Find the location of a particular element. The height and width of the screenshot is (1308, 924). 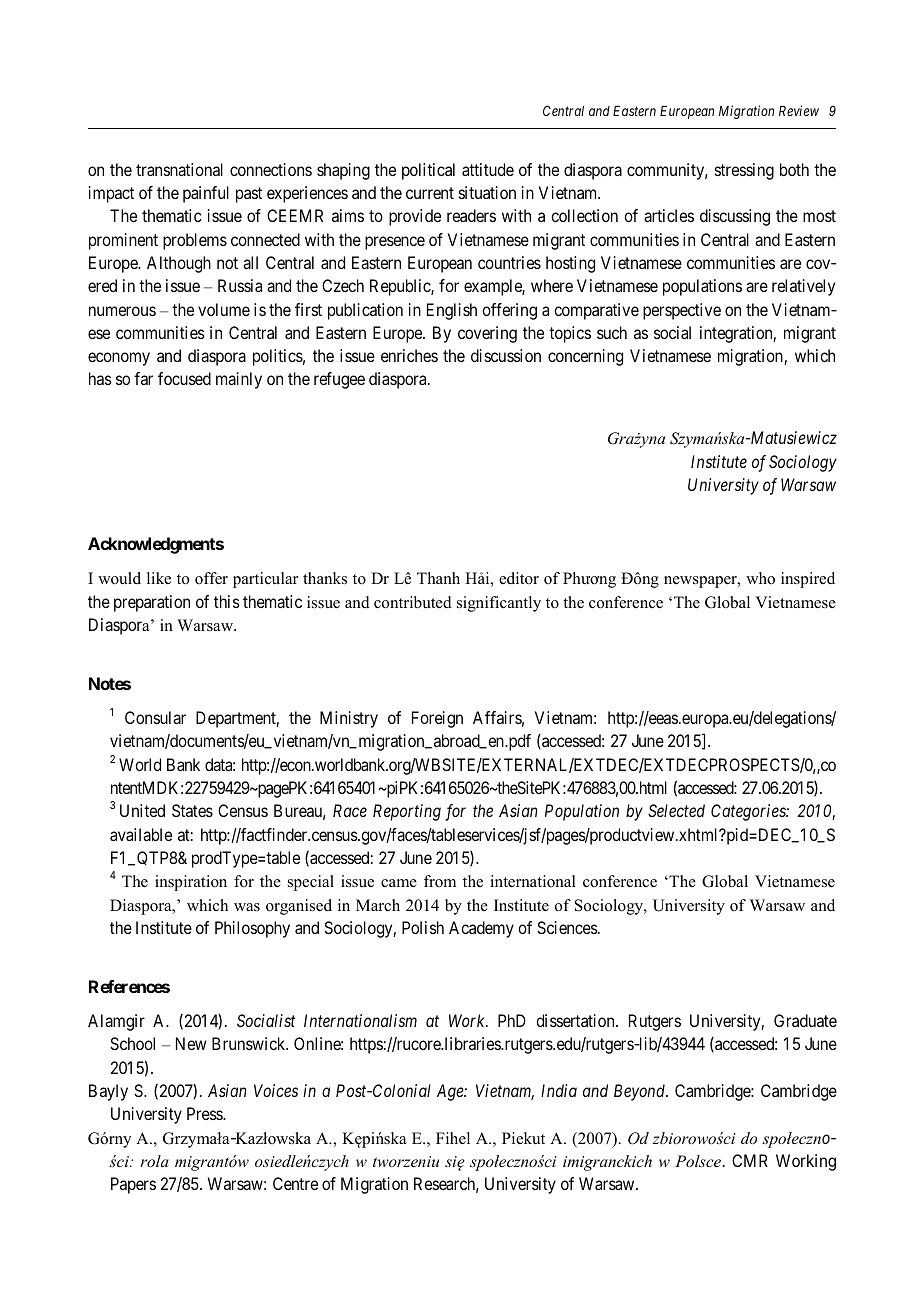

focused is located at coordinates (184, 378).
